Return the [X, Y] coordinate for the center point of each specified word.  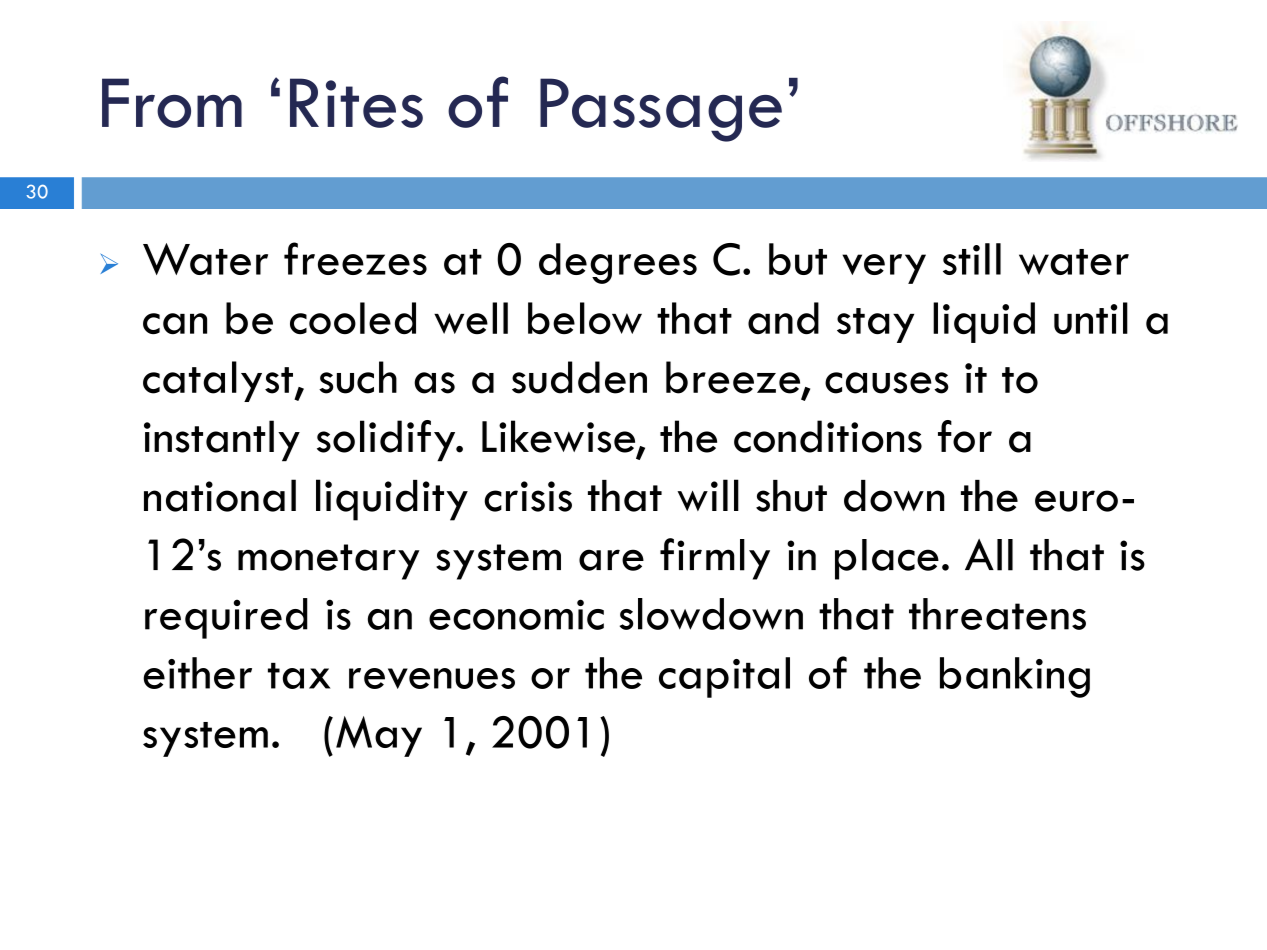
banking [1015, 677]
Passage [661, 110]
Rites [356, 103]
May [379, 736]
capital [724, 677]
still [972, 259]
